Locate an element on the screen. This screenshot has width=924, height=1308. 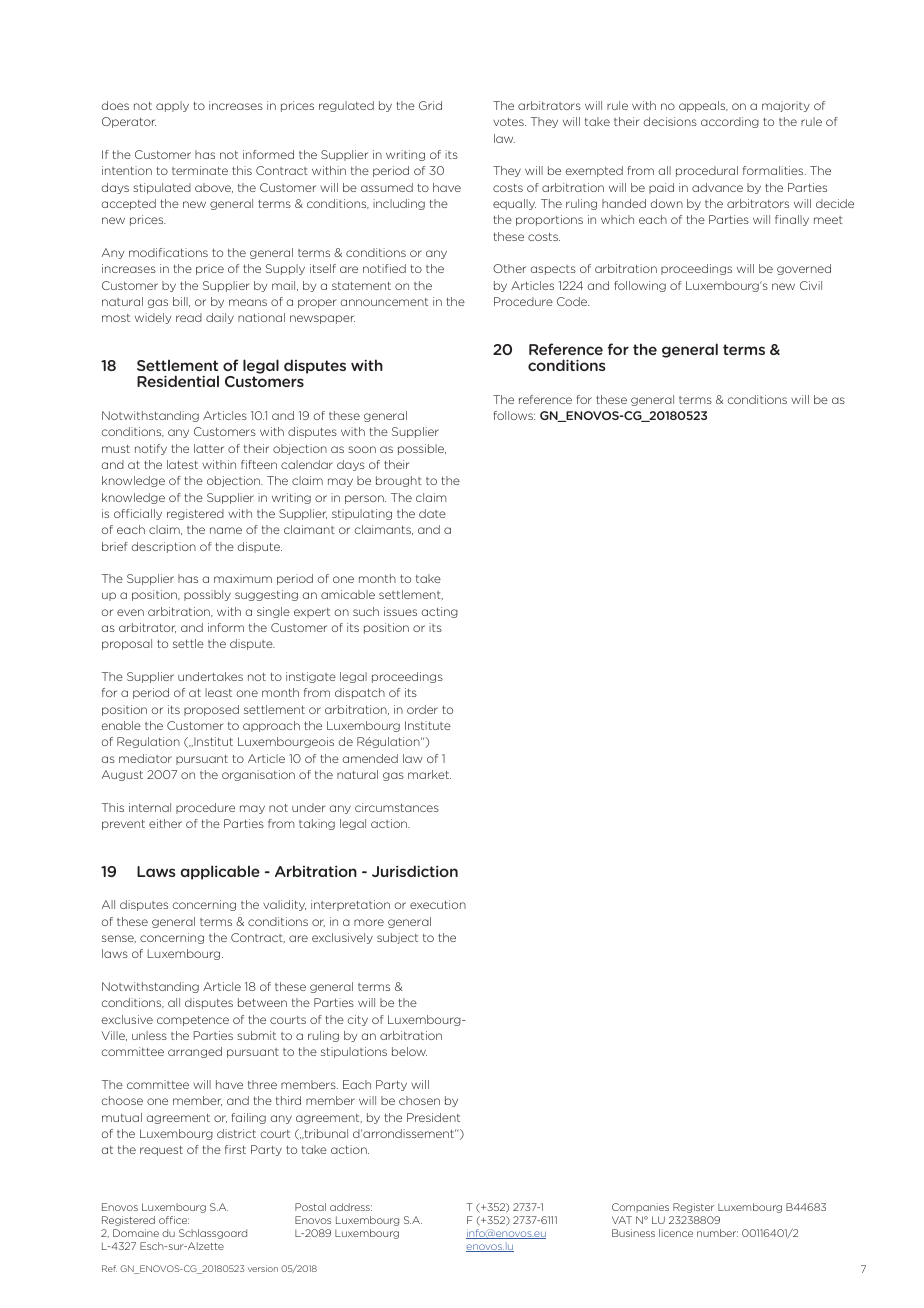
office is located at coordinates (174, 1220).
